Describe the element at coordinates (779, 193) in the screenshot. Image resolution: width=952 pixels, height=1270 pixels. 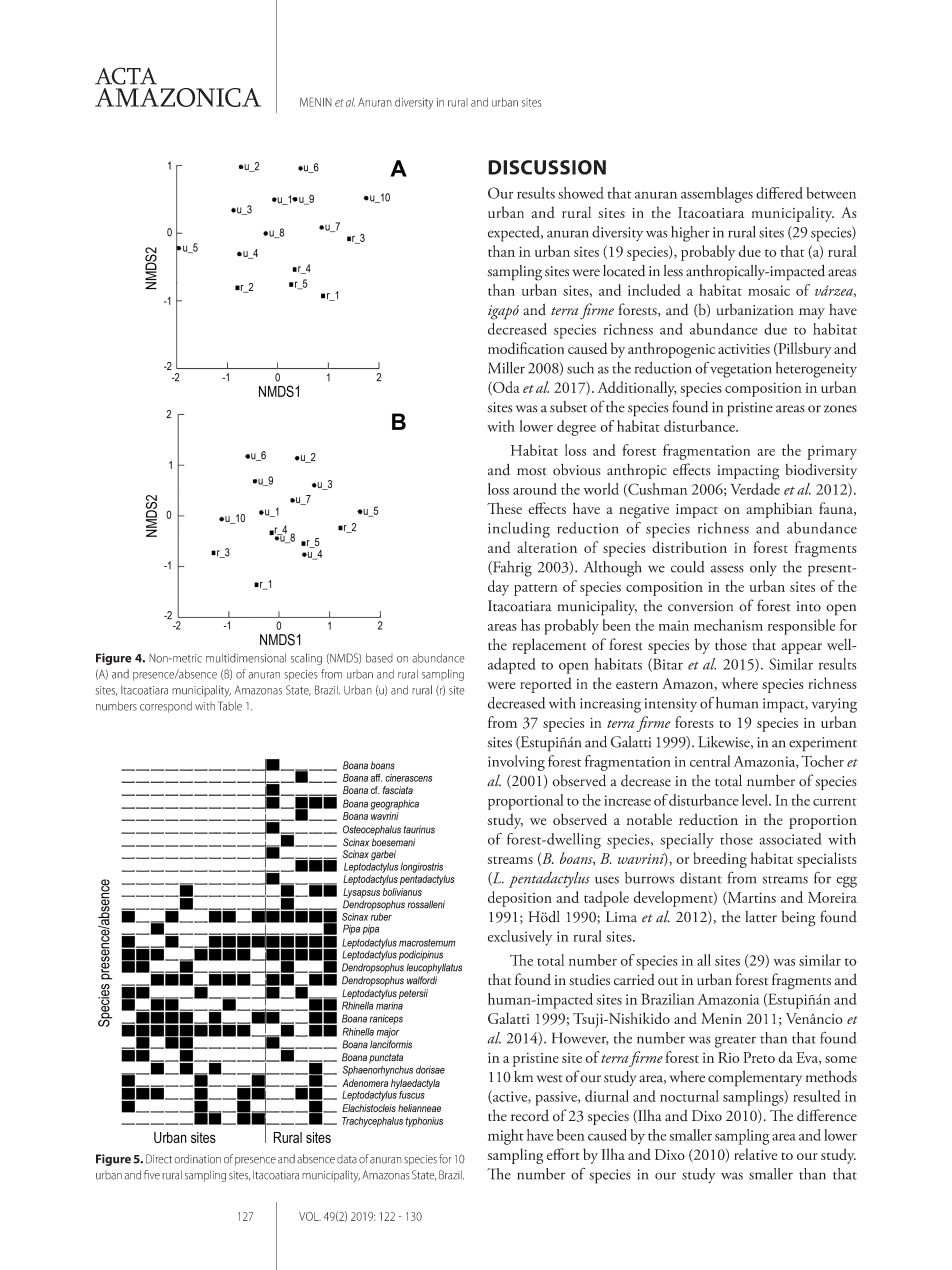
I see `differed` at that location.
